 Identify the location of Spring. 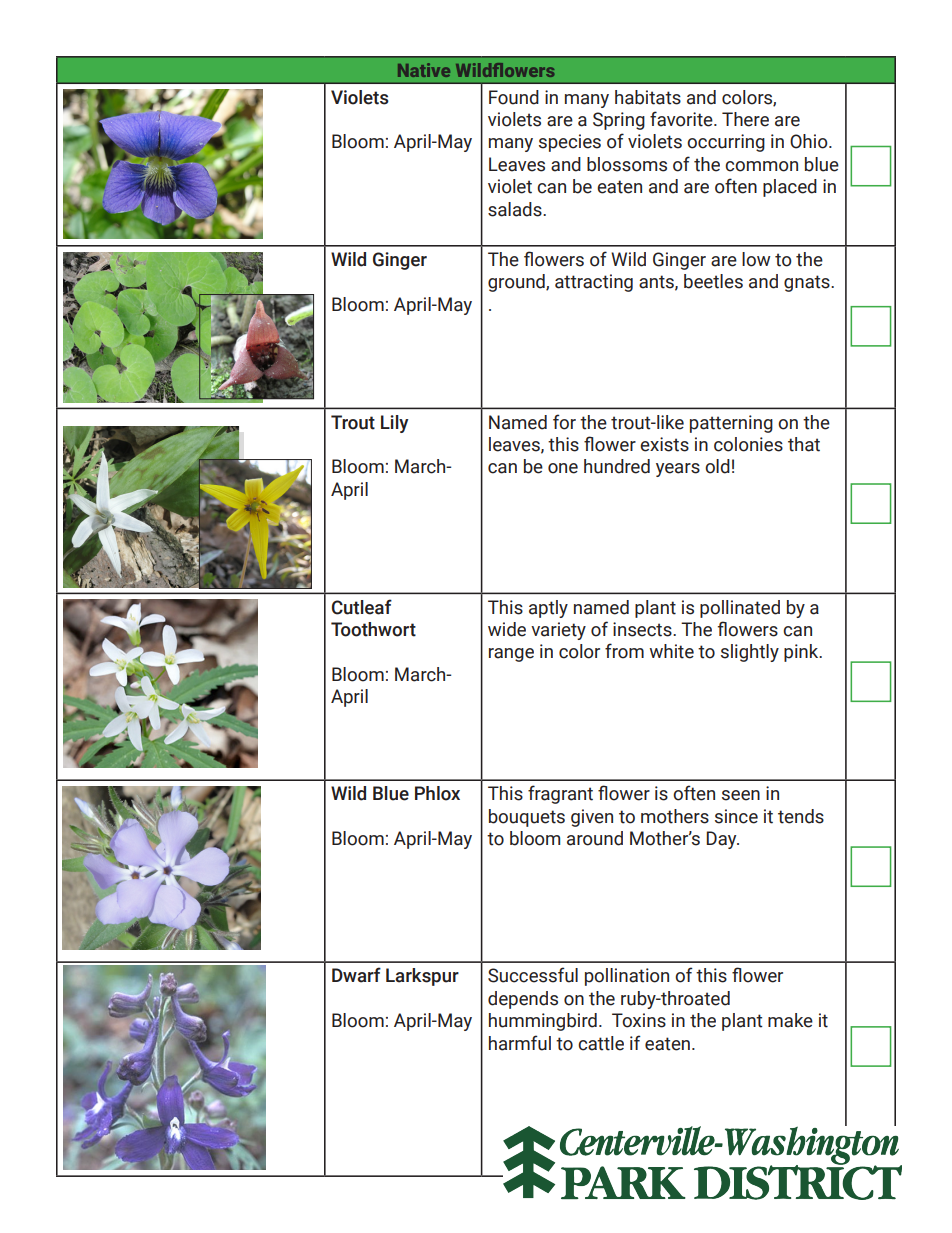
(619, 121).
